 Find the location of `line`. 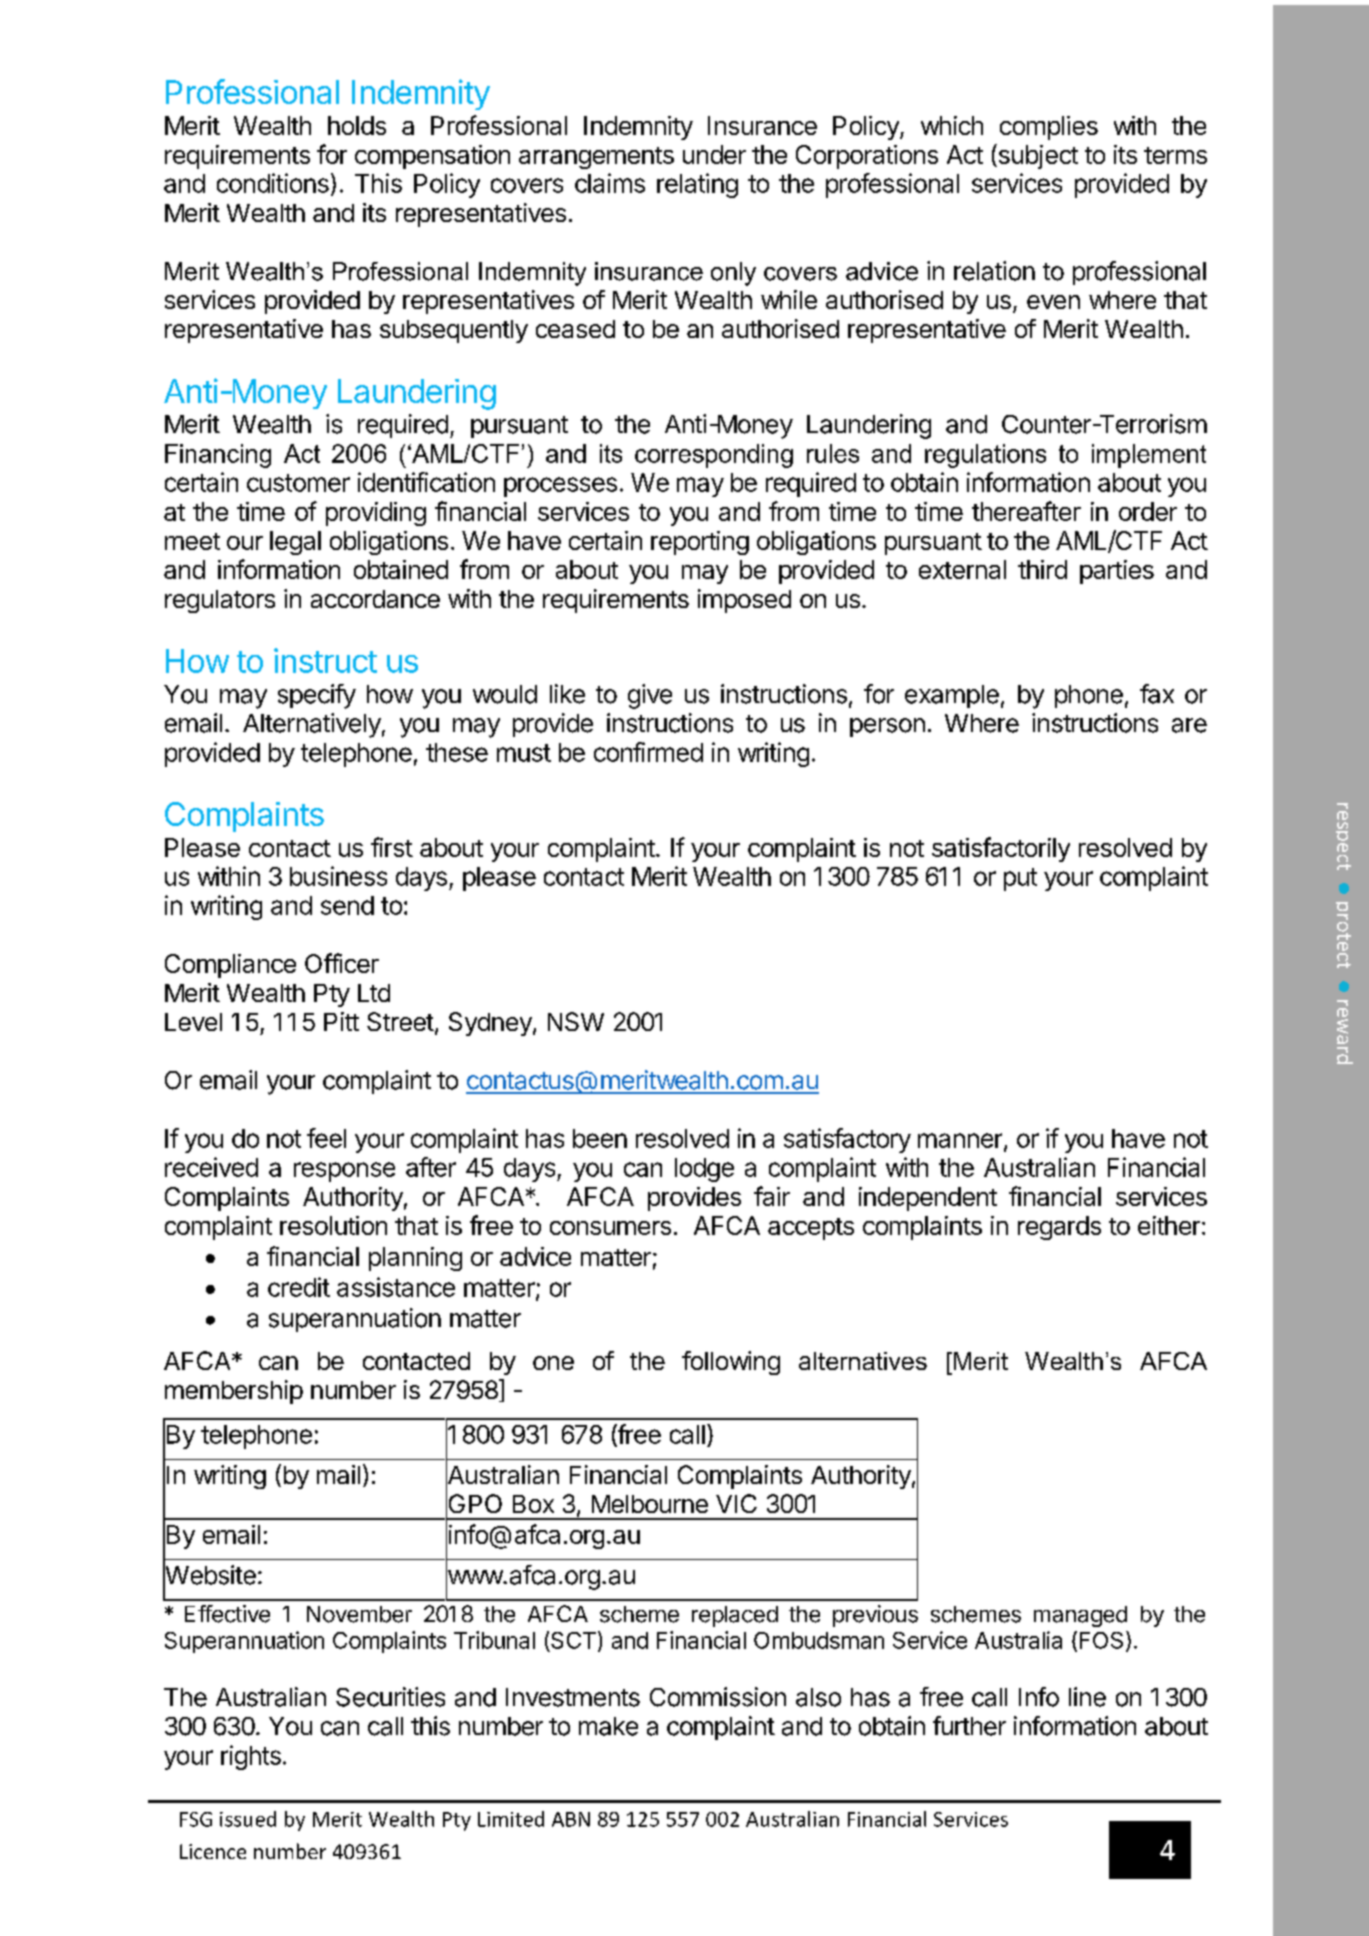

line is located at coordinates (1087, 1697).
